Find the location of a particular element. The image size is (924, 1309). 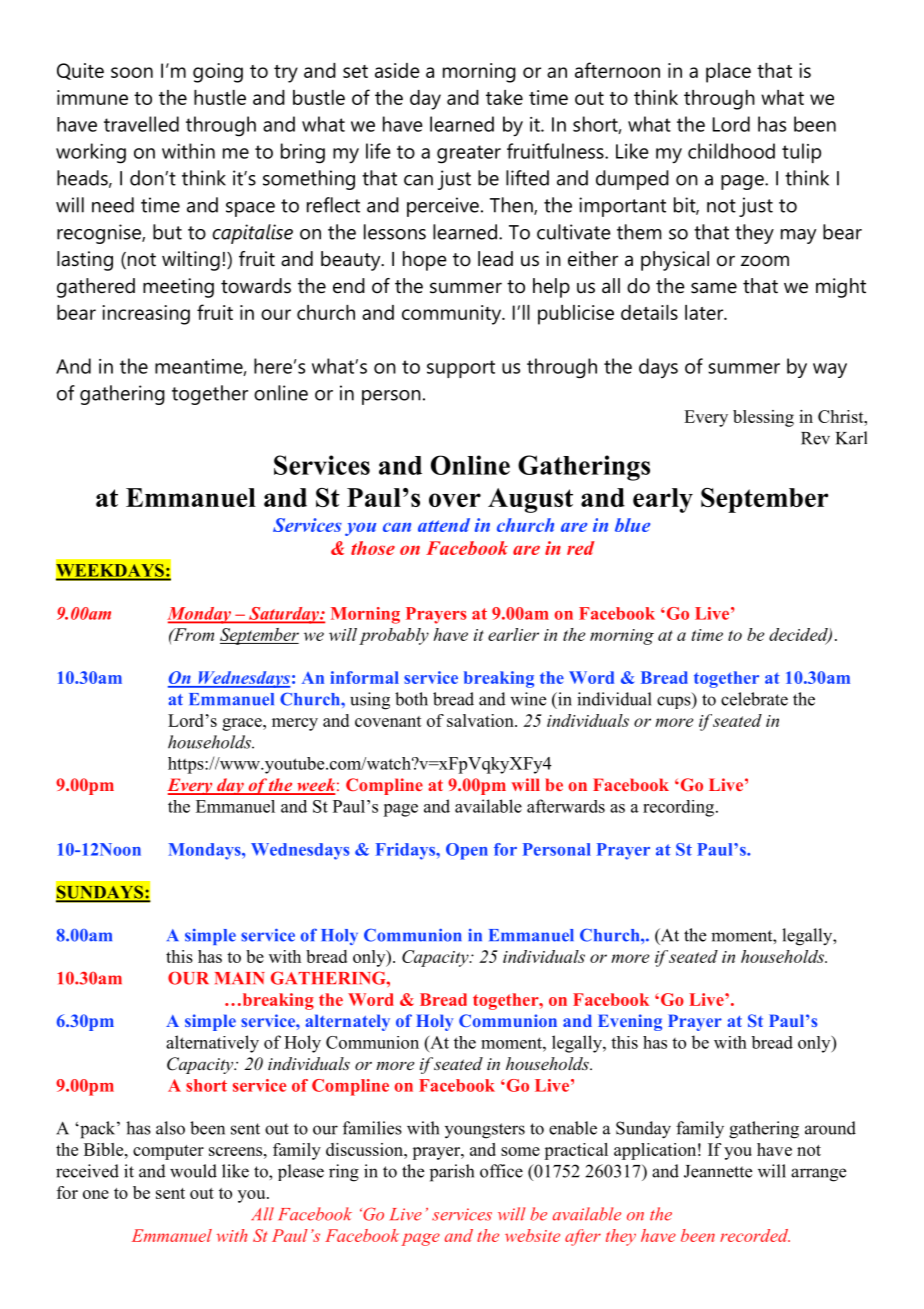

take is located at coordinates (504, 97).
